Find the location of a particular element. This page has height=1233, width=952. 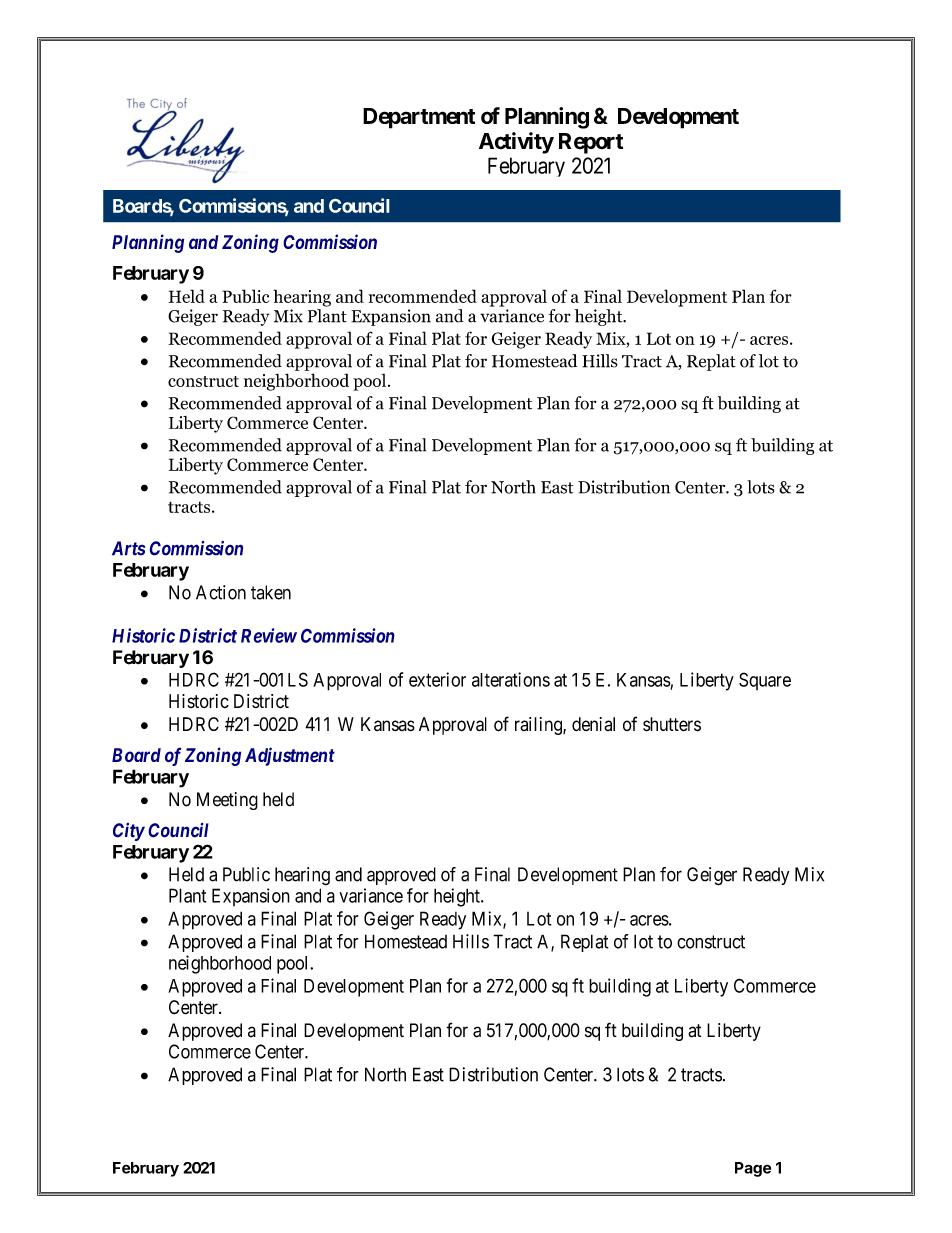

Arts is located at coordinates (129, 548).
